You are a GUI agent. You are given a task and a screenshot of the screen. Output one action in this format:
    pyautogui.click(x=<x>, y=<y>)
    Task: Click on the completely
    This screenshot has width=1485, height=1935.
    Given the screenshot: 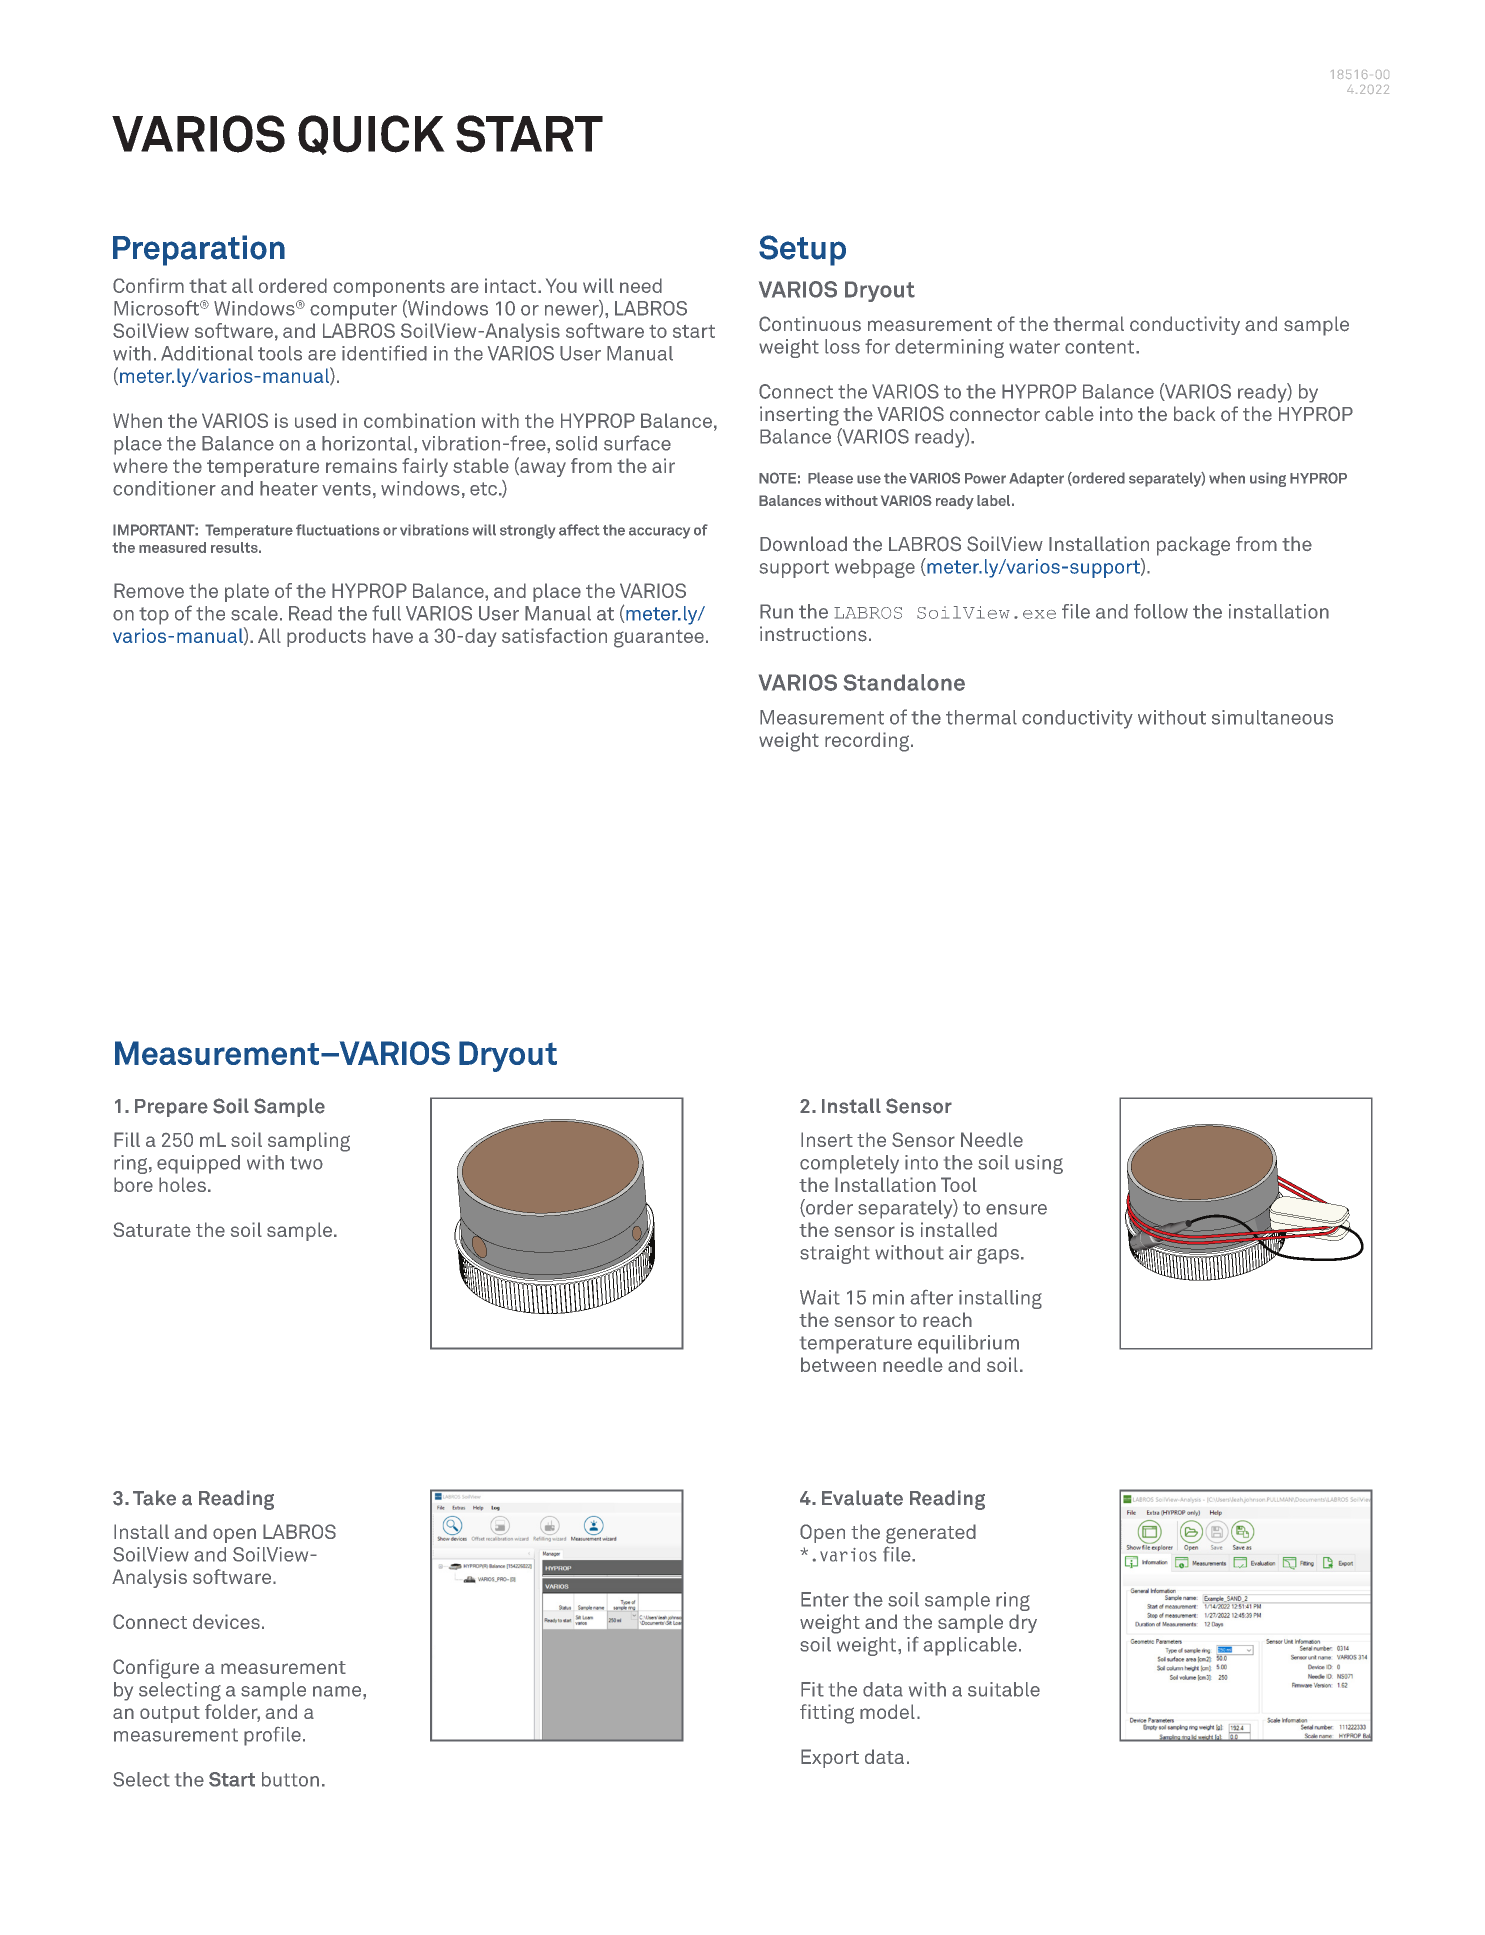 What is the action you would take?
    pyautogui.click(x=849, y=1164)
